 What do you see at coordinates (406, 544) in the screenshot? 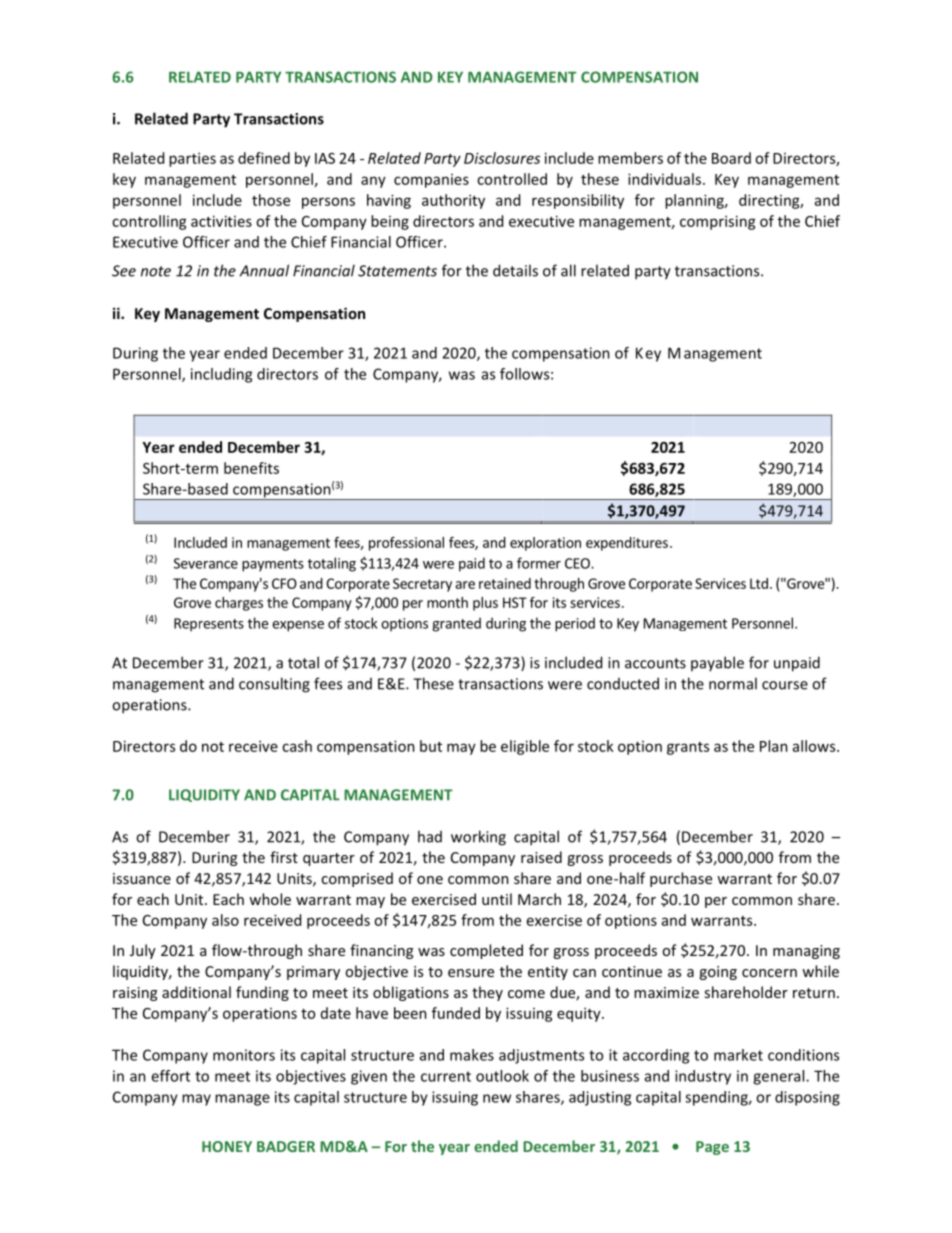
I see `professional` at bounding box center [406, 544].
